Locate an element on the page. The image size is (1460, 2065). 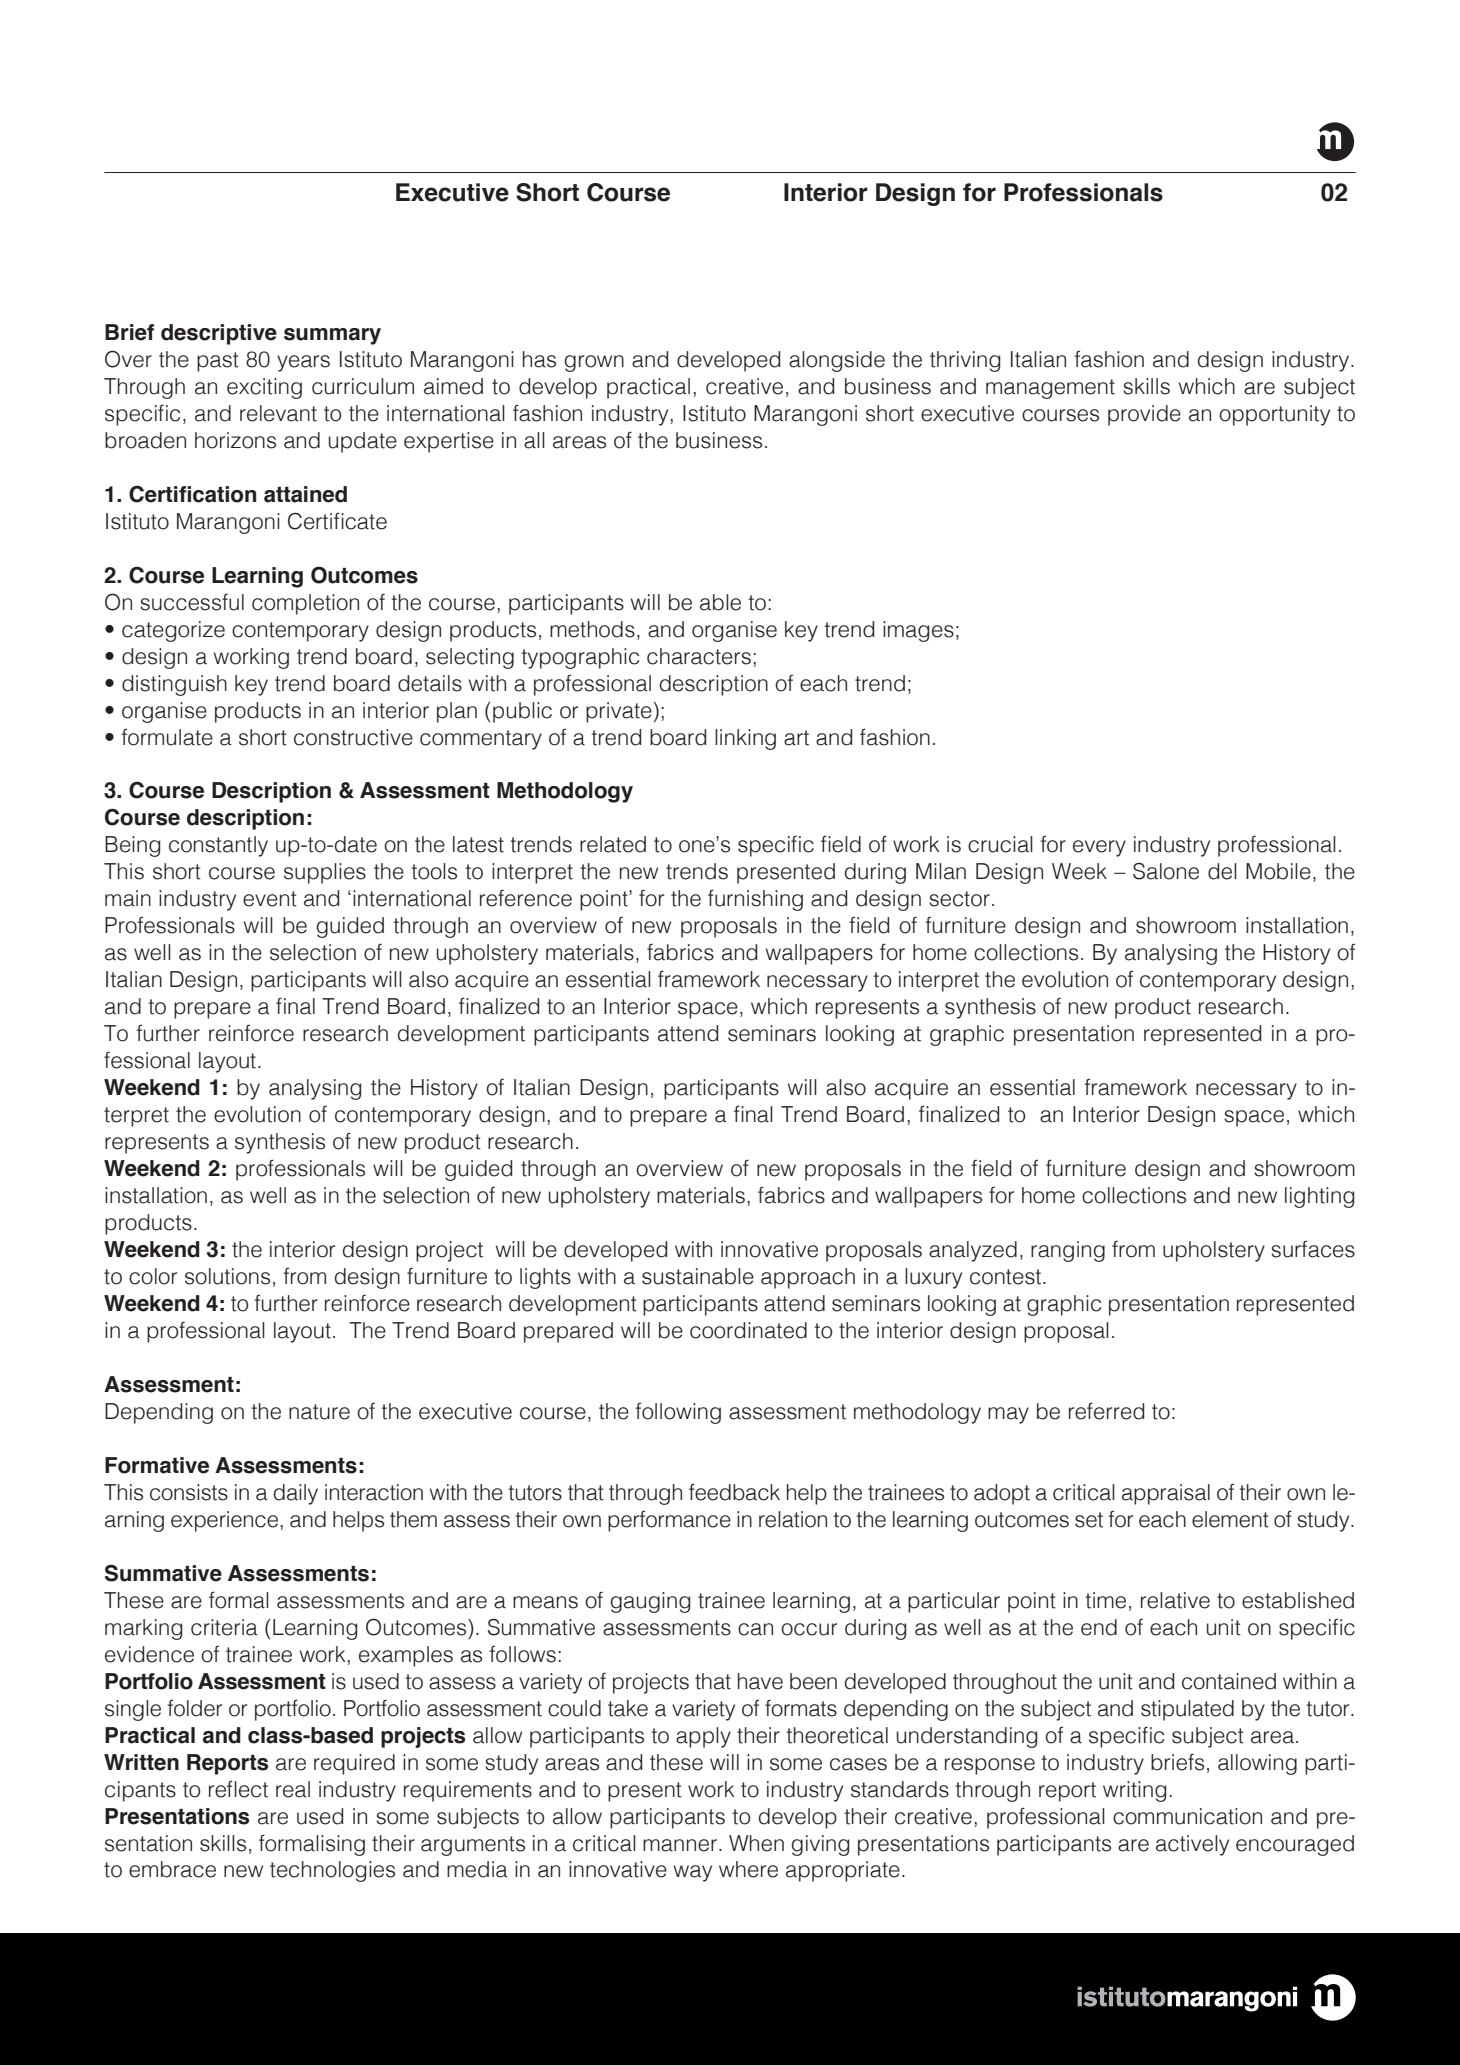
alongside is located at coordinates (837, 361).
